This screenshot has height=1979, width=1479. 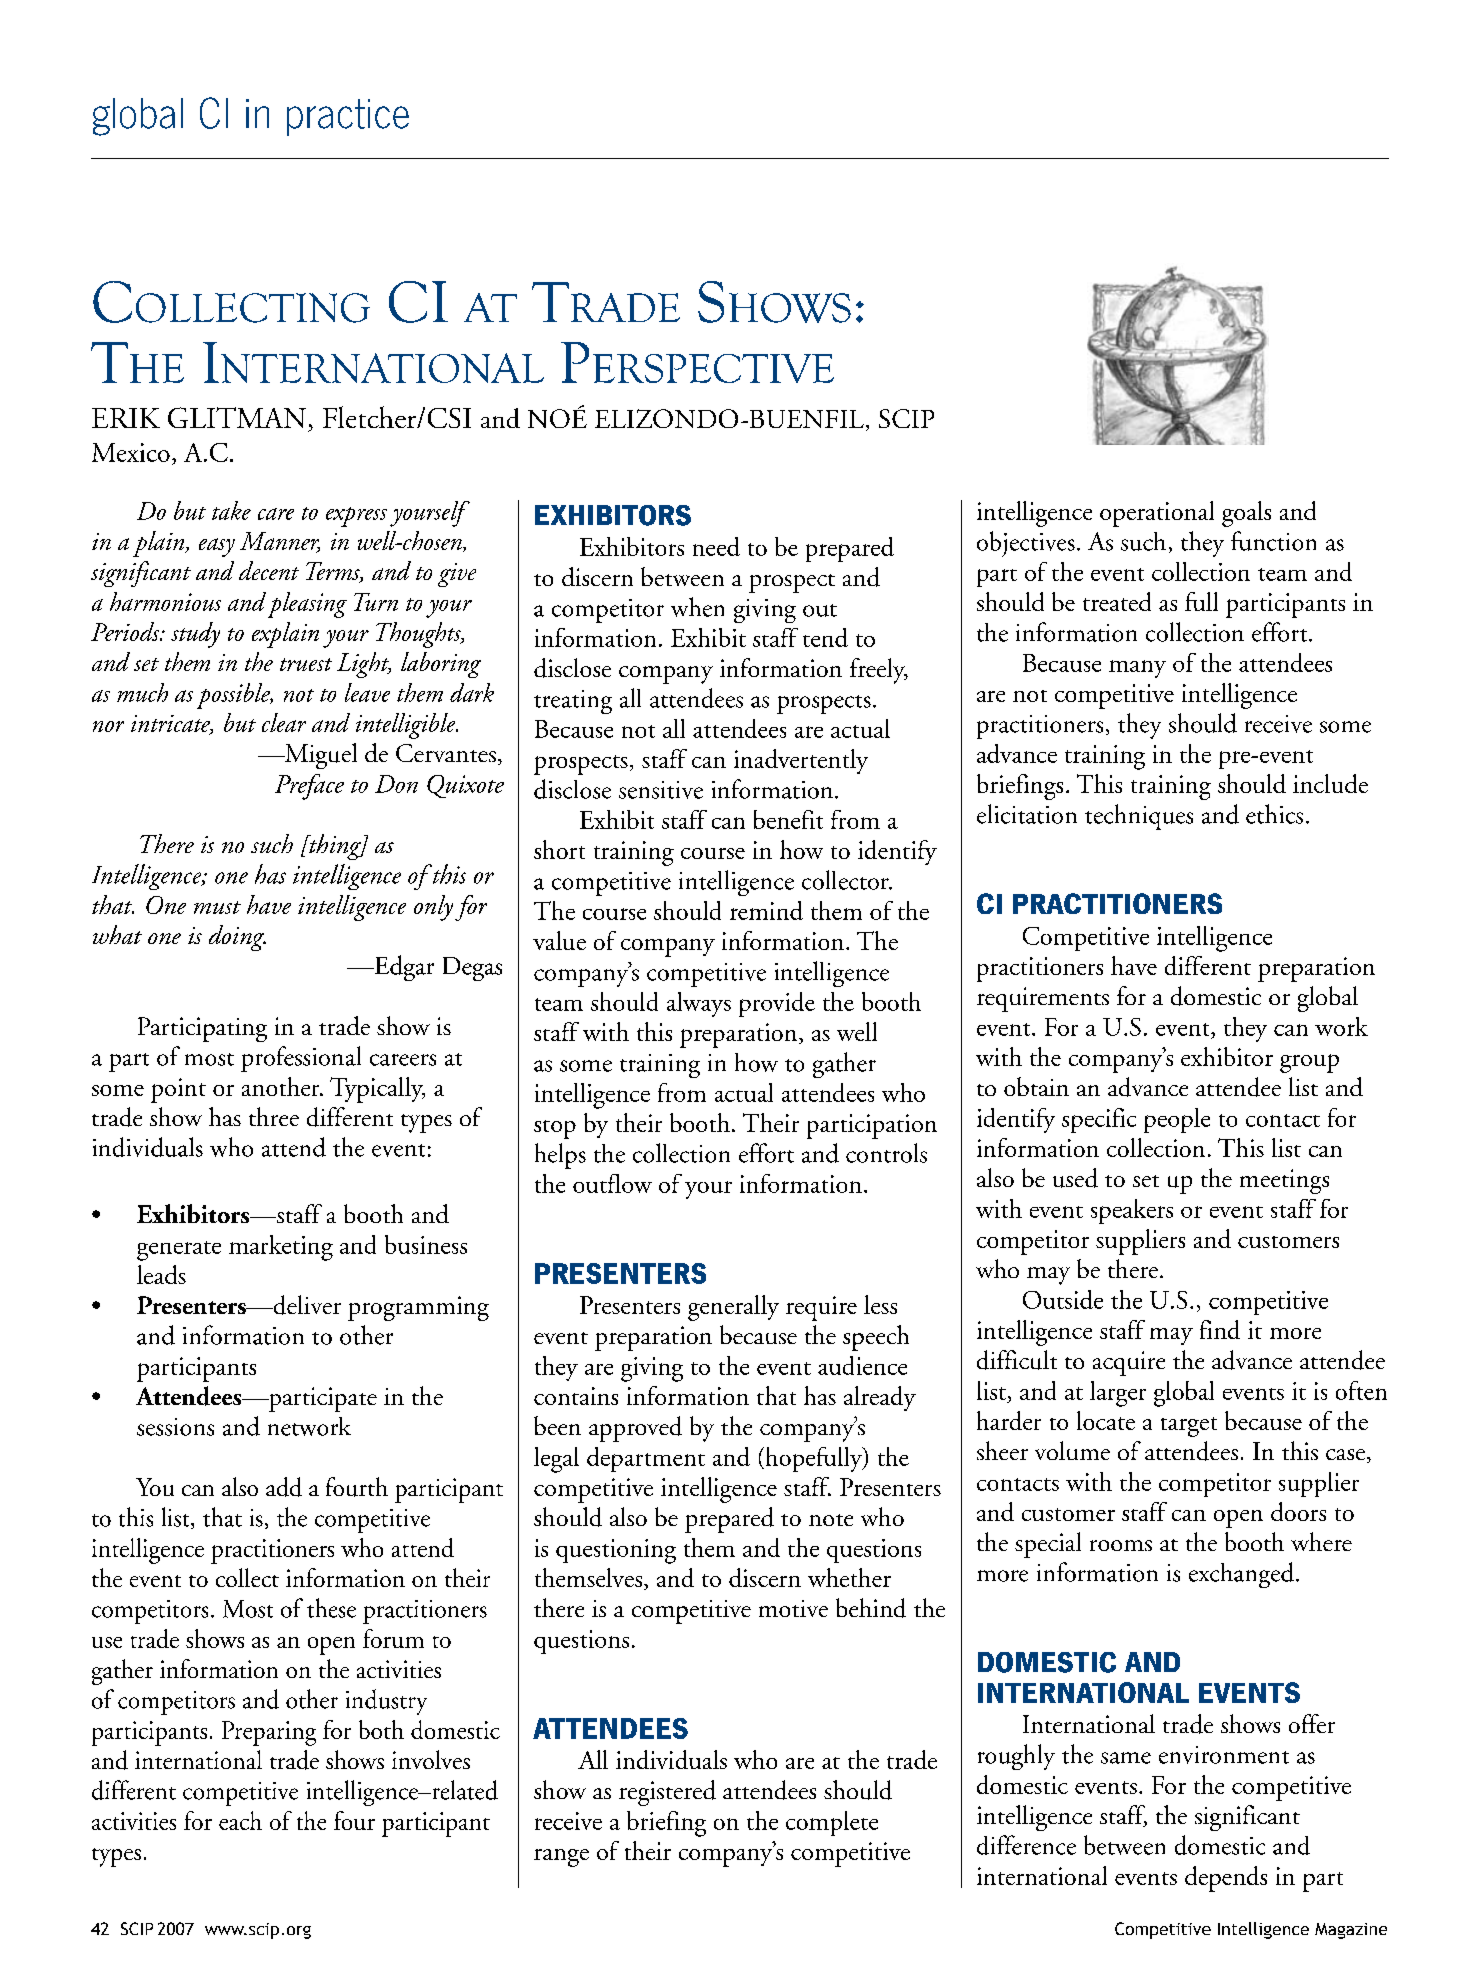 I want to click on need, so click(x=716, y=546).
